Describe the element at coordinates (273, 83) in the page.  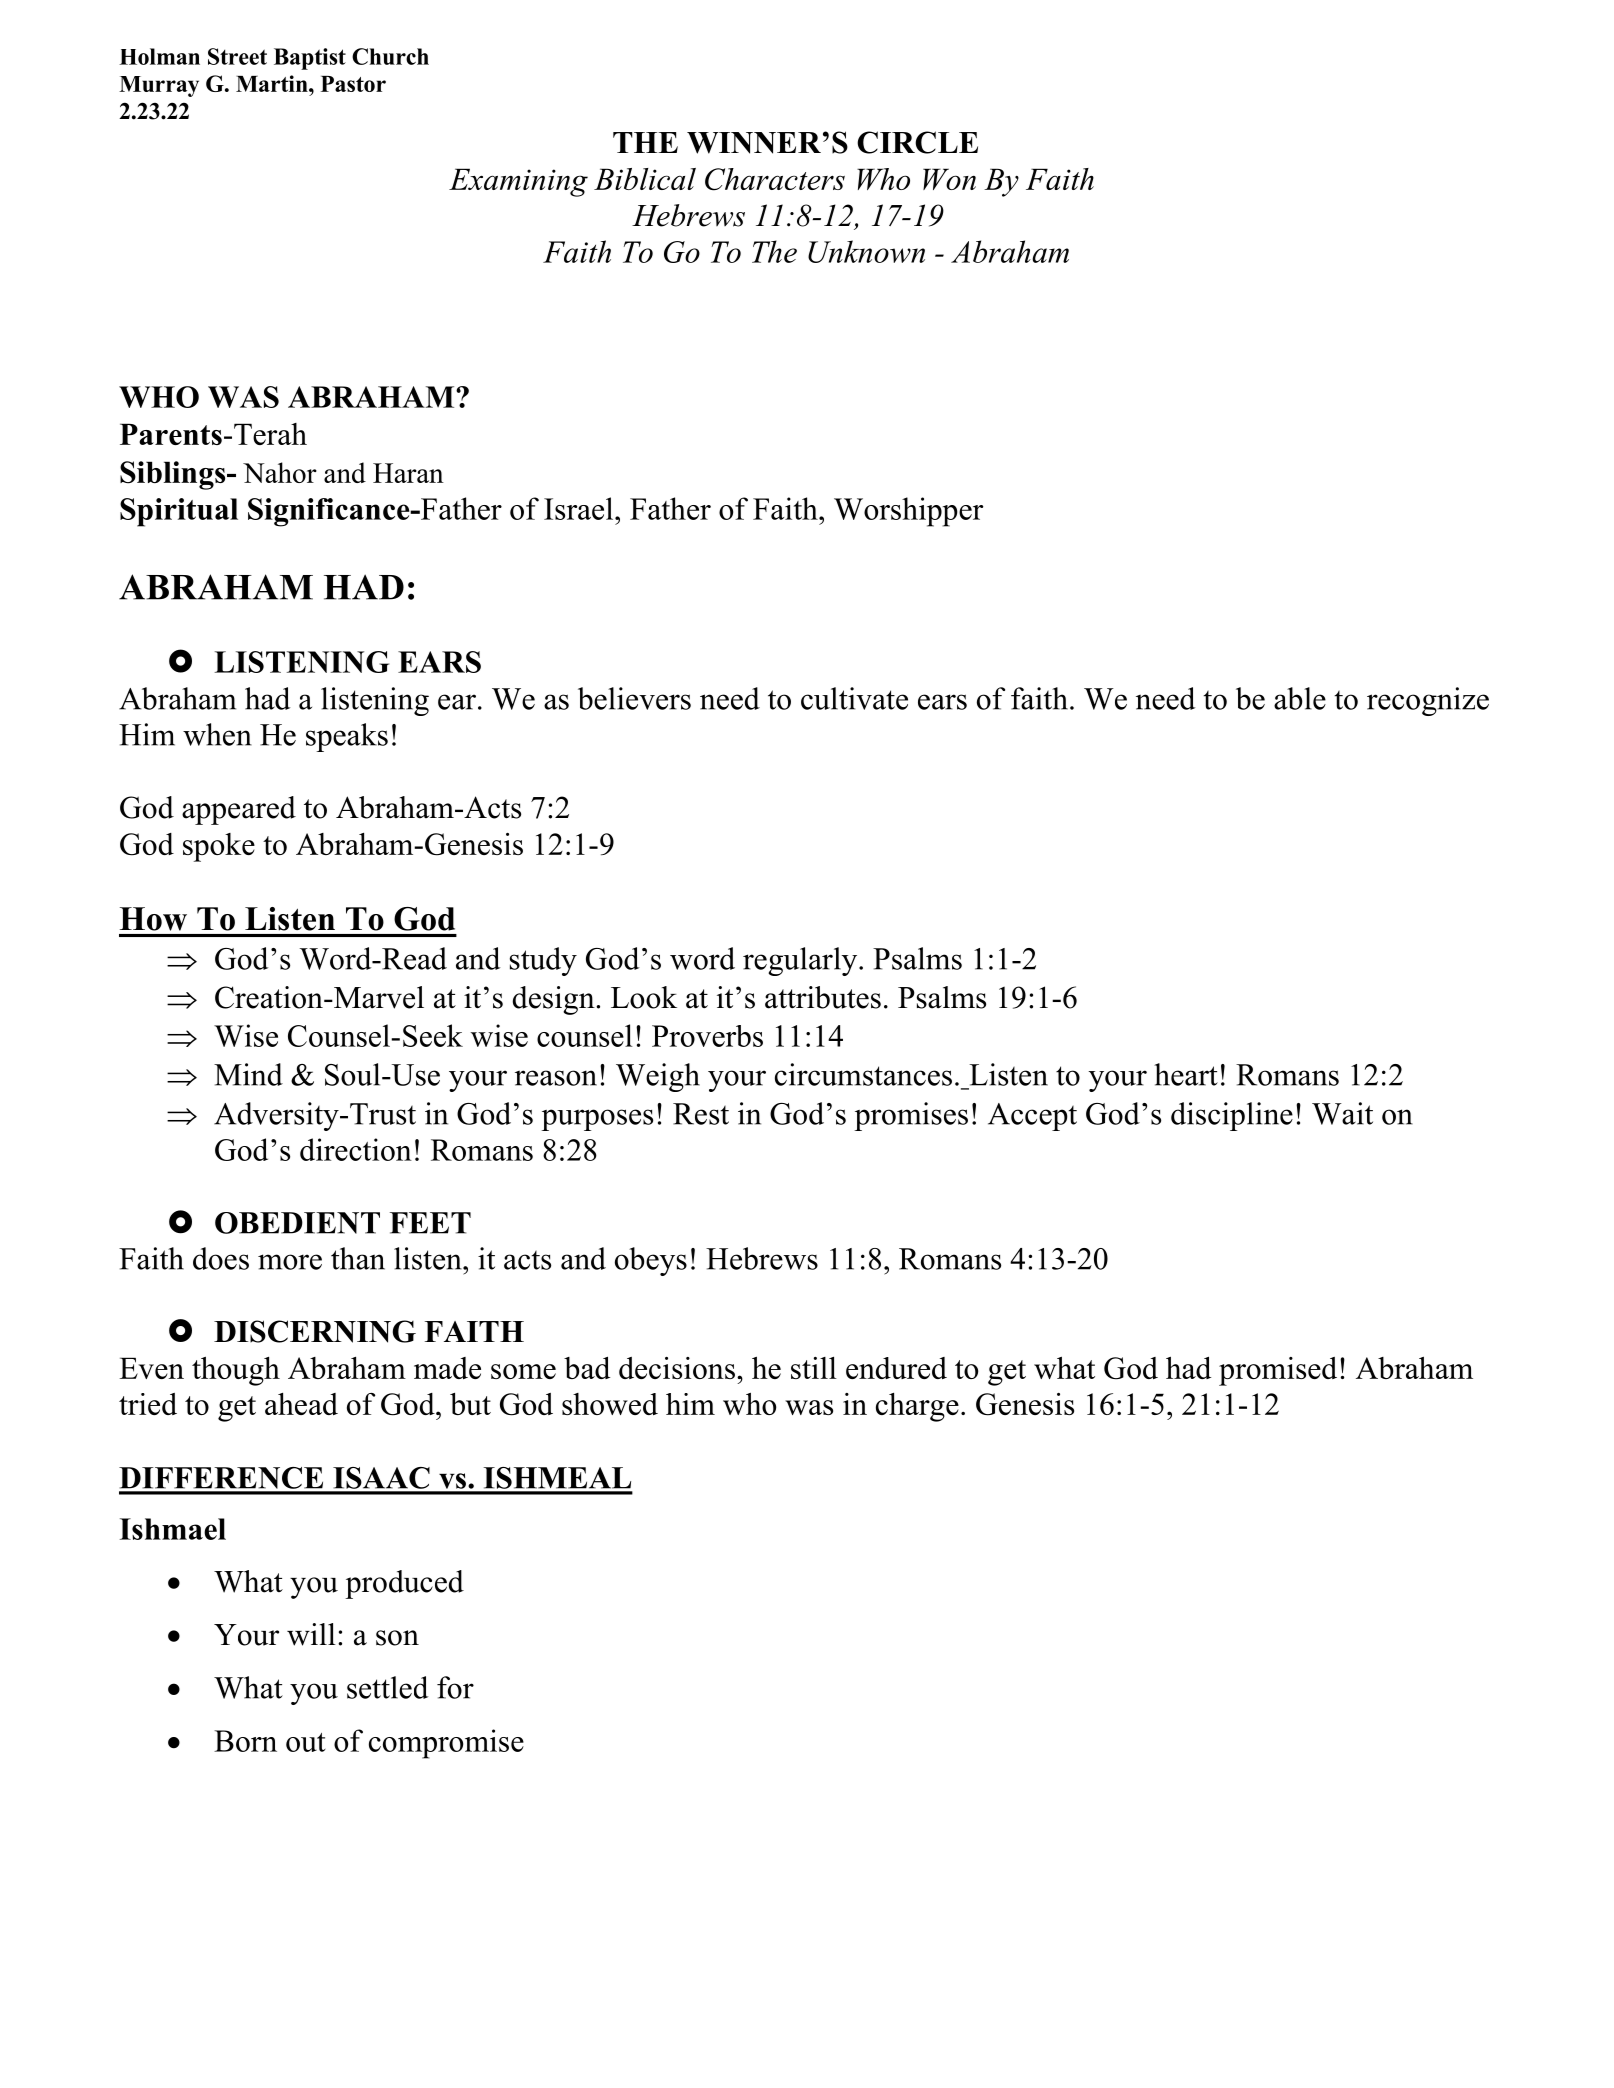
I see `Martin` at that location.
